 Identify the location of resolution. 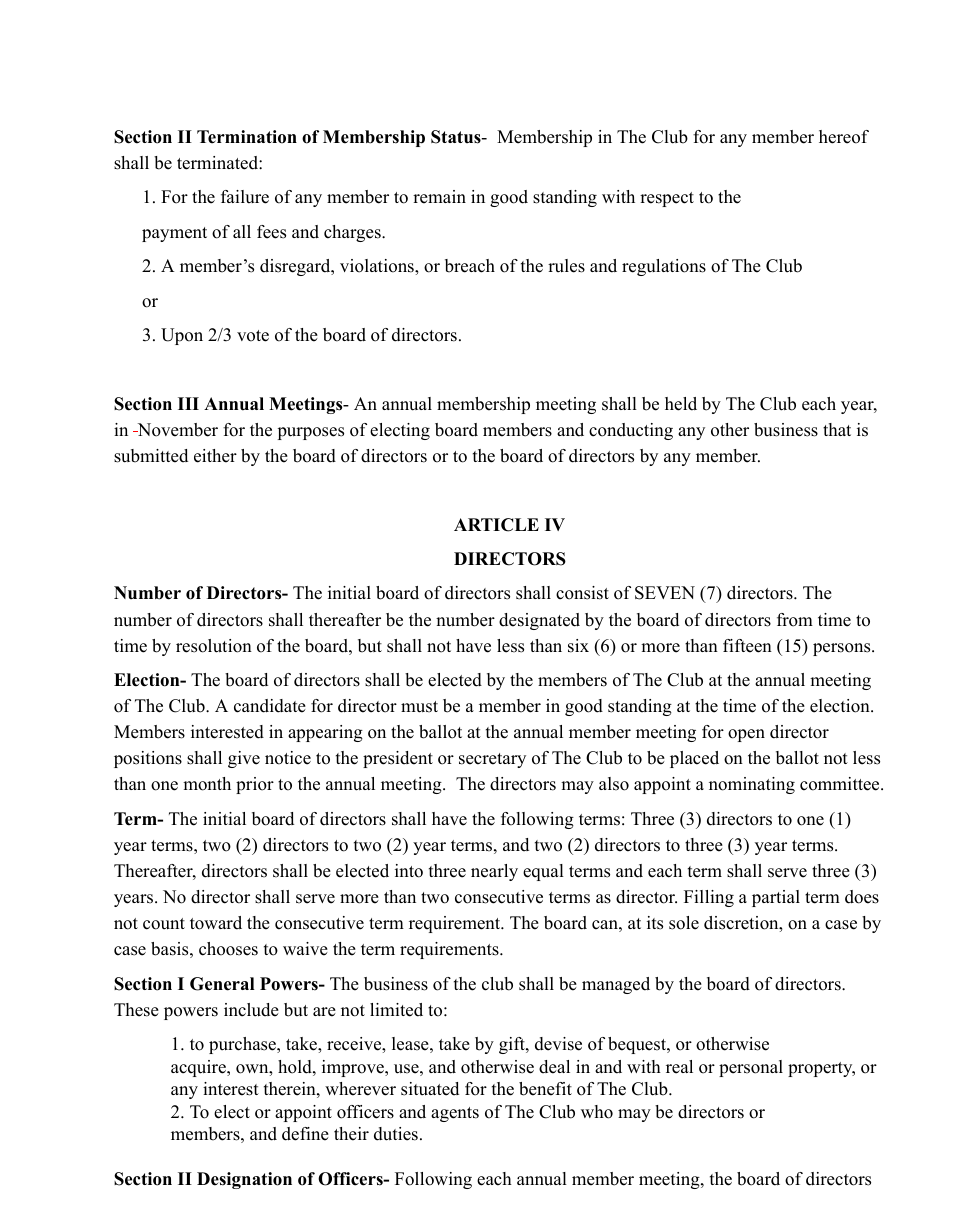
(214, 646).
